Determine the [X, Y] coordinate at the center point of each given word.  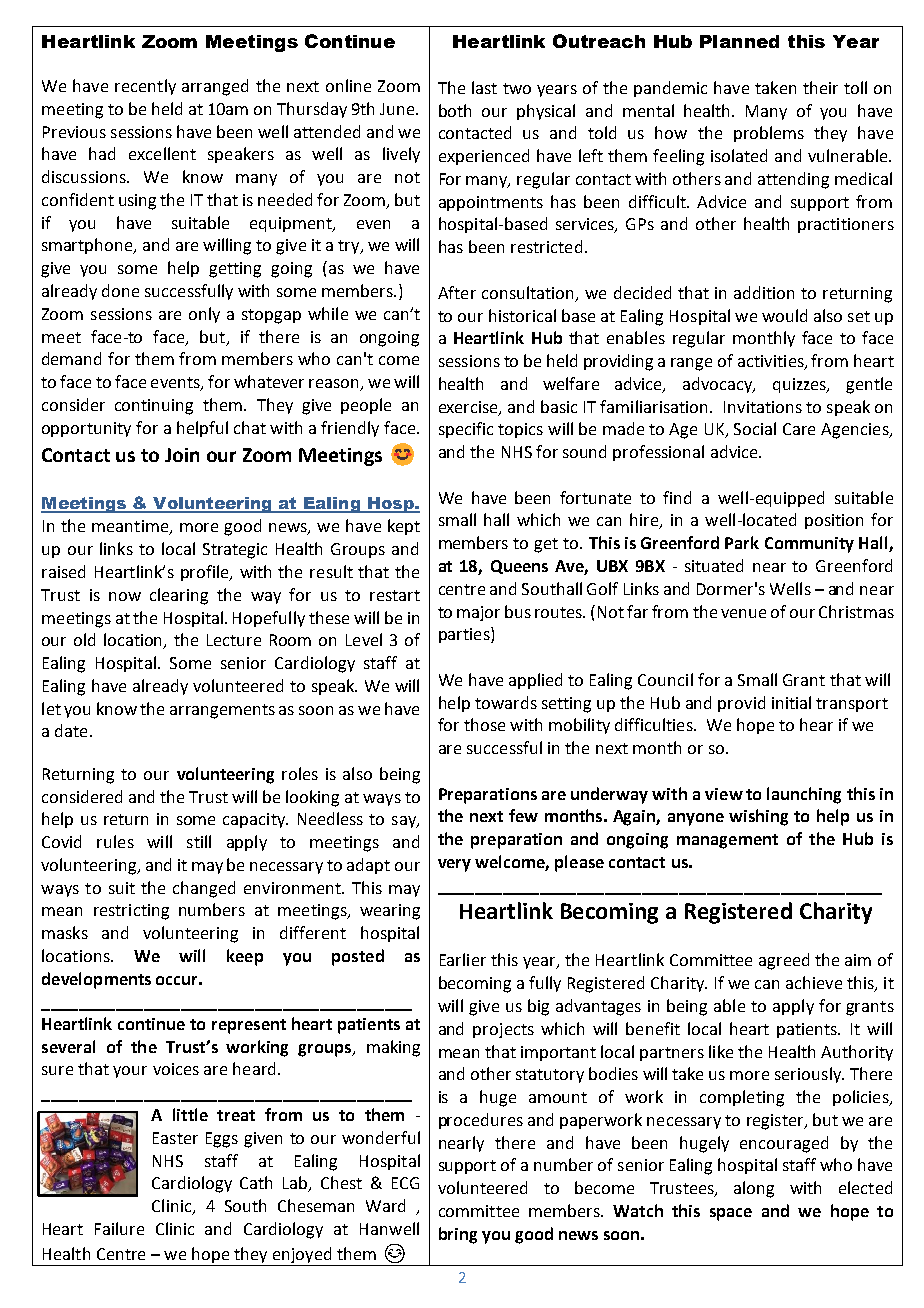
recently [145, 87]
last [484, 87]
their [820, 87]
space [731, 1214]
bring [458, 1235]
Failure [119, 1228]
